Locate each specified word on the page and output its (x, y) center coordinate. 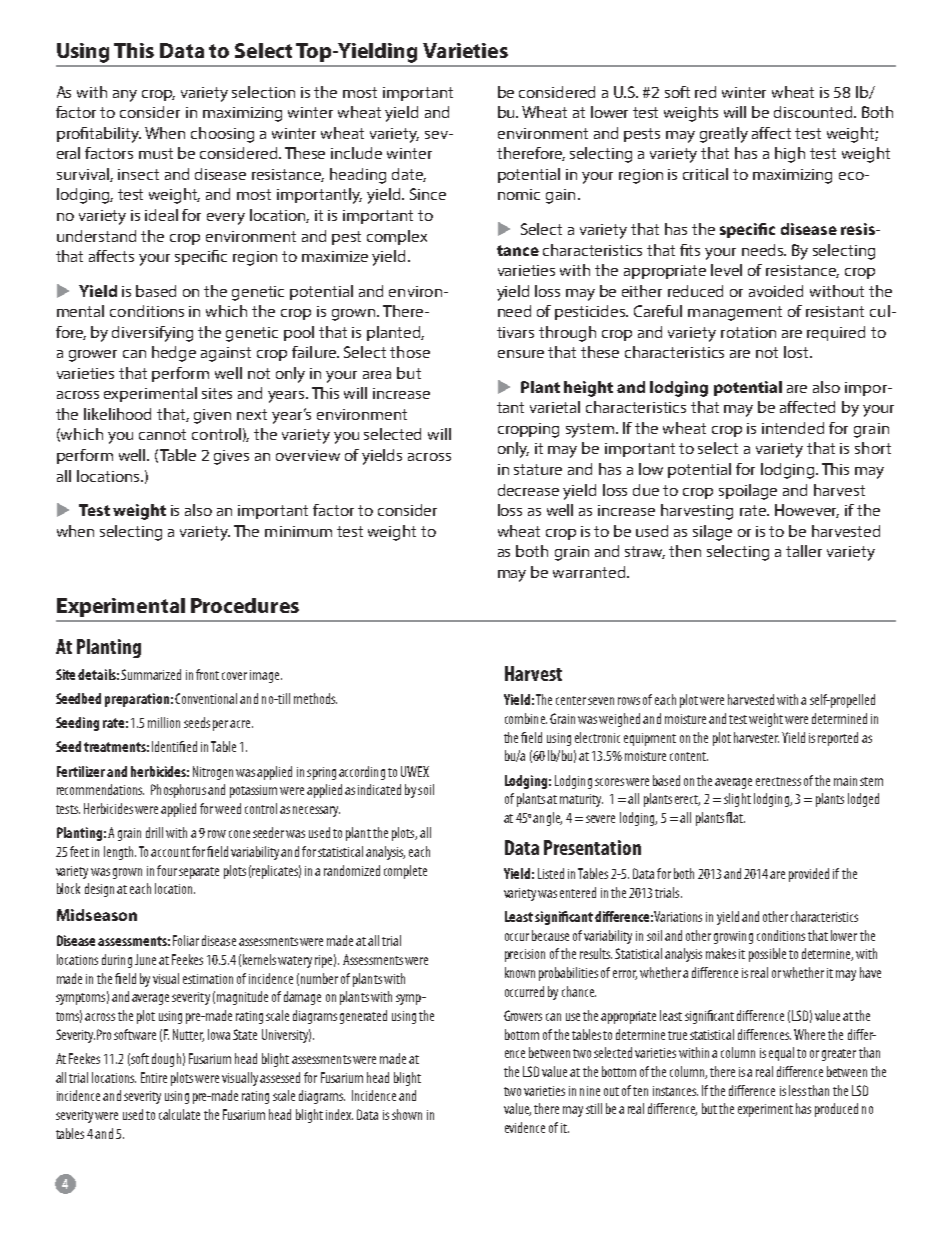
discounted (814, 112)
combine (526, 718)
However (807, 511)
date (409, 175)
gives (231, 457)
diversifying (152, 334)
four (167, 870)
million (164, 722)
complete (405, 872)
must (156, 153)
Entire (154, 1077)
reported (838, 739)
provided (809, 875)
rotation (748, 332)
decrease (528, 490)
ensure (521, 354)
